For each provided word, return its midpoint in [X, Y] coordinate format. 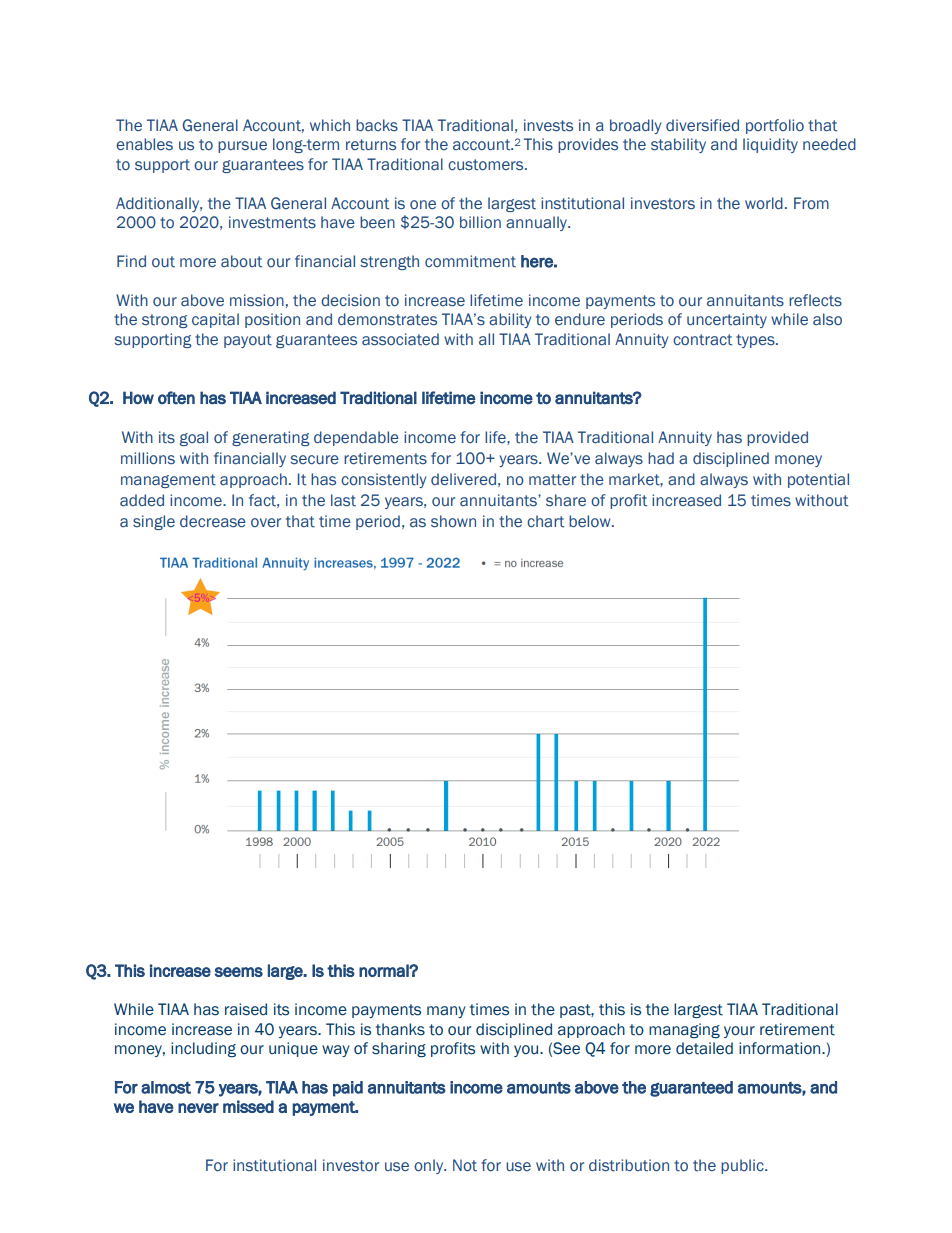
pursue [242, 147]
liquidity [770, 145]
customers [487, 165]
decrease [213, 521]
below [591, 521]
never [198, 1108]
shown [453, 521]
